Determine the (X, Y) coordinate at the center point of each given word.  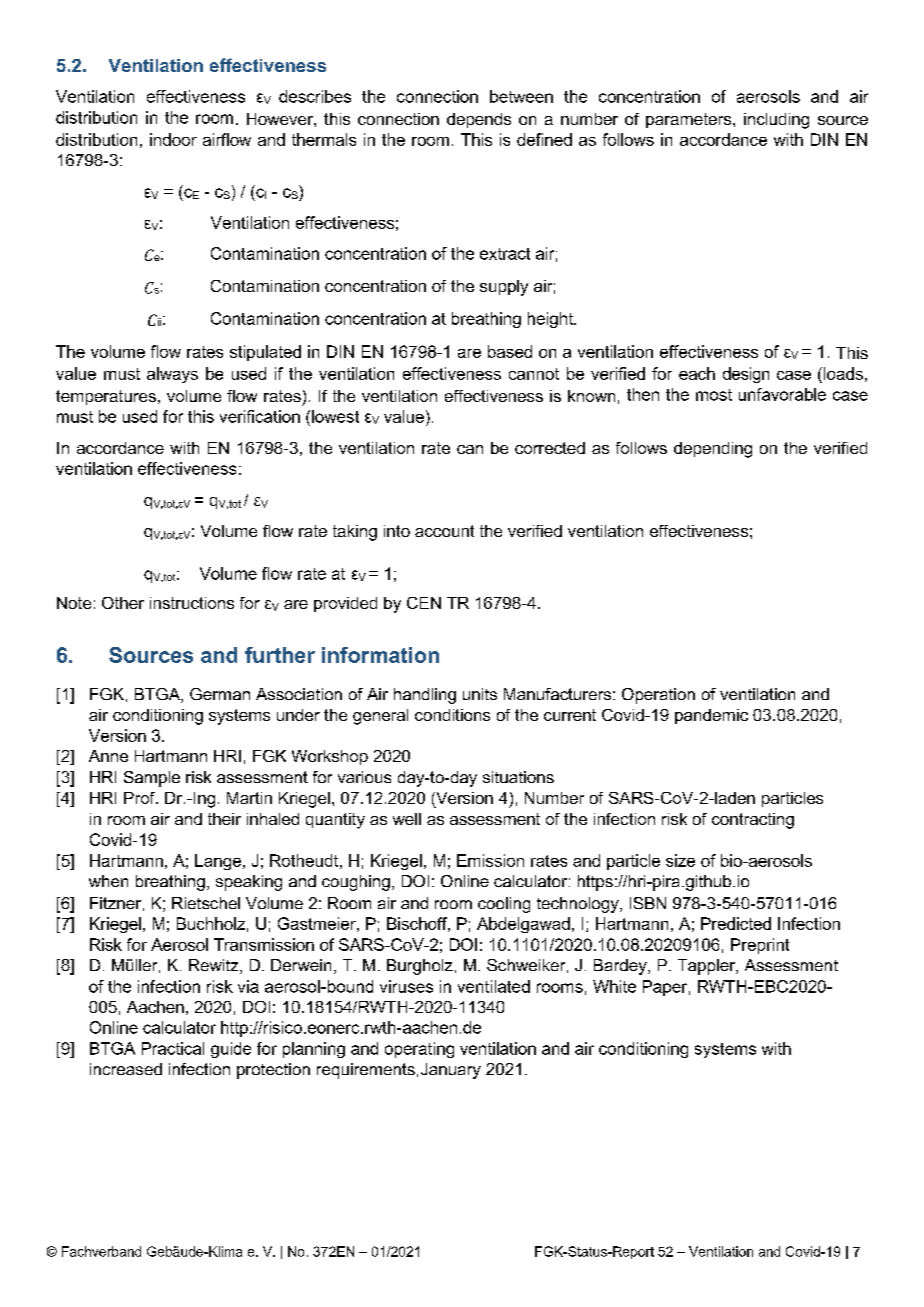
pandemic (711, 716)
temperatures (106, 397)
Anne (108, 756)
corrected (550, 448)
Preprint (760, 946)
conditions (452, 715)
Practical (173, 1048)
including (776, 121)
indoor (173, 139)
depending (713, 450)
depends (479, 120)
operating (419, 1050)
